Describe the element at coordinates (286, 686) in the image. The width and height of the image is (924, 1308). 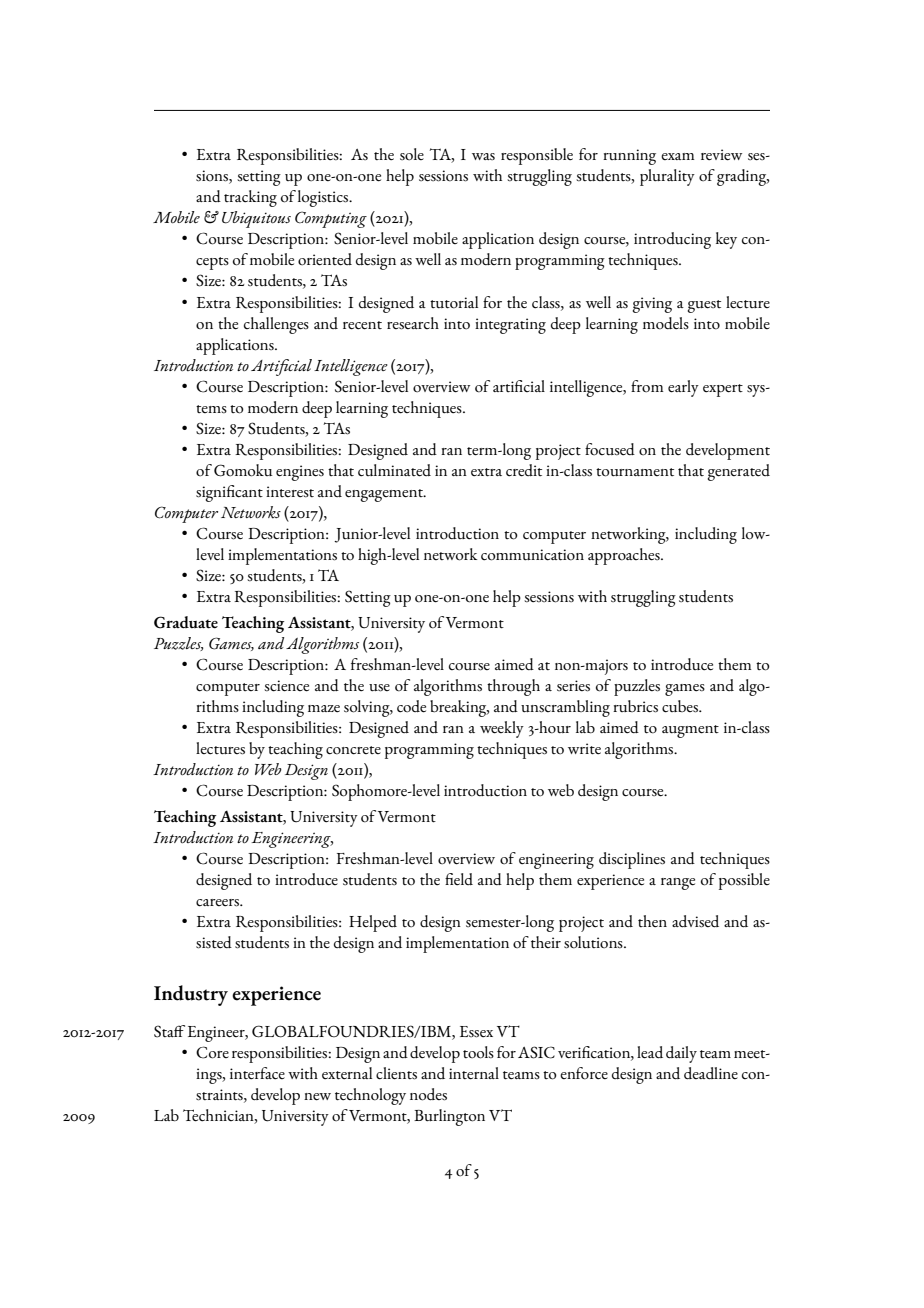
I see `science` at that location.
